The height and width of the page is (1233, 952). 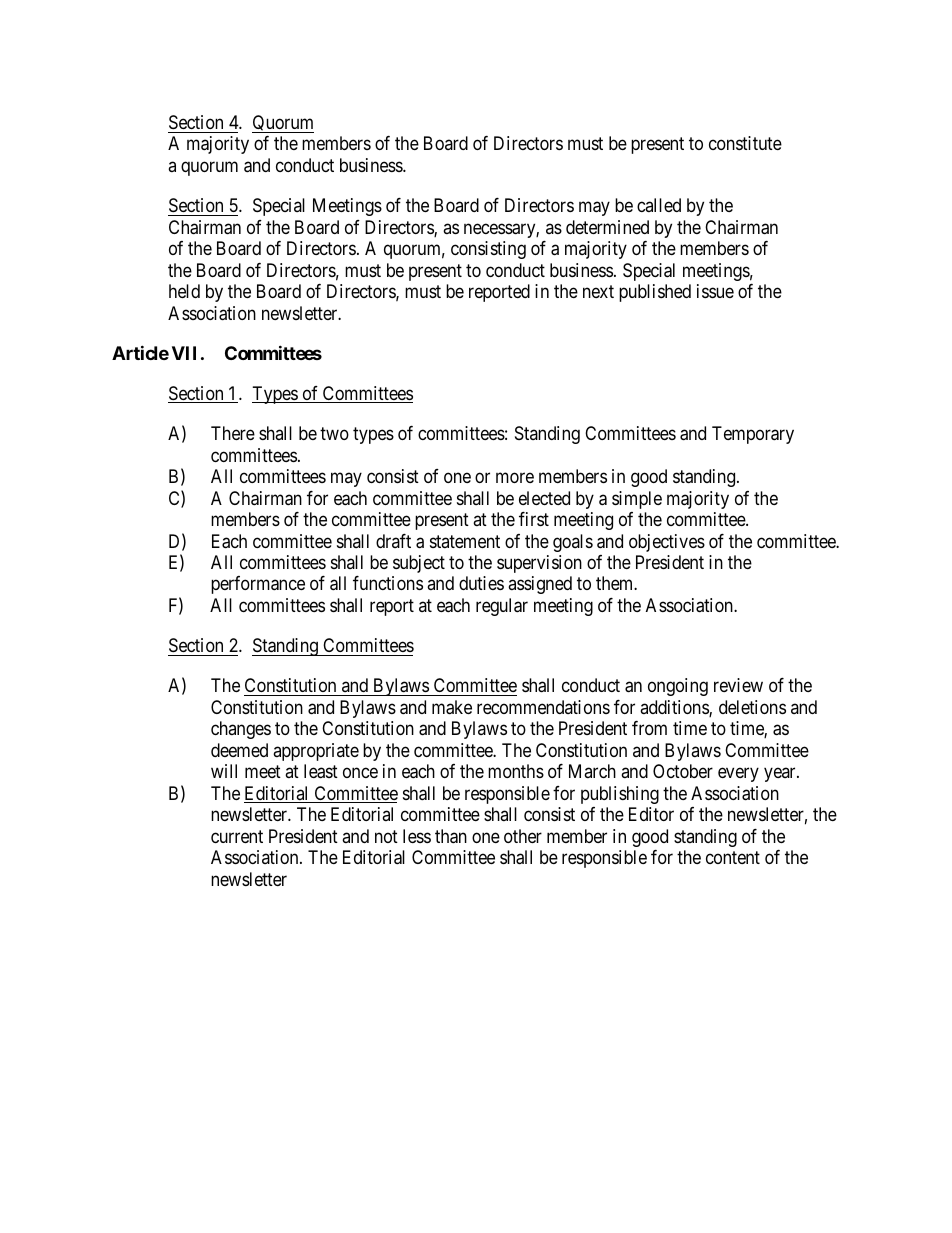 I want to click on simple, so click(x=637, y=500).
